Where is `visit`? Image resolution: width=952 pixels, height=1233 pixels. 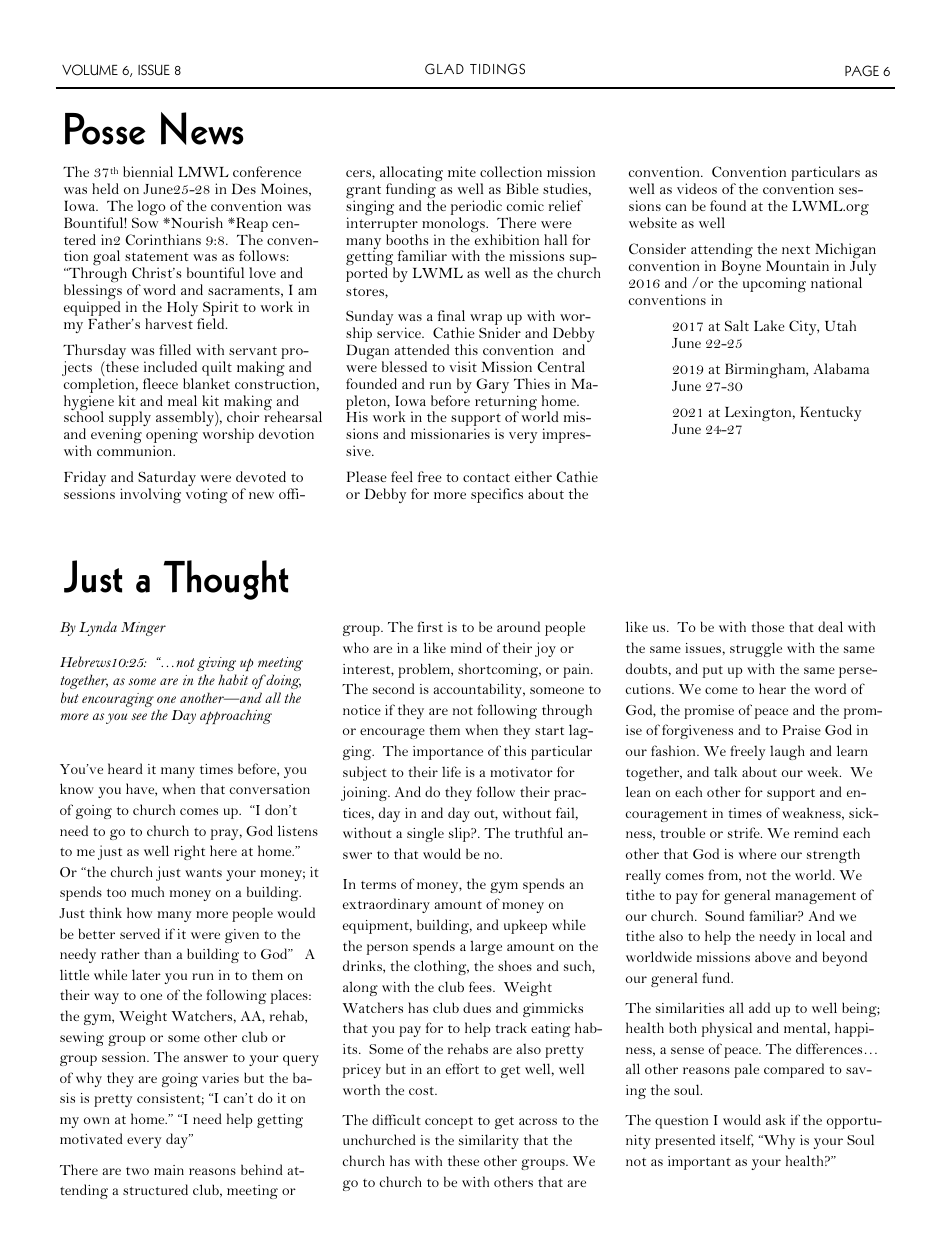
visit is located at coordinates (463, 366).
